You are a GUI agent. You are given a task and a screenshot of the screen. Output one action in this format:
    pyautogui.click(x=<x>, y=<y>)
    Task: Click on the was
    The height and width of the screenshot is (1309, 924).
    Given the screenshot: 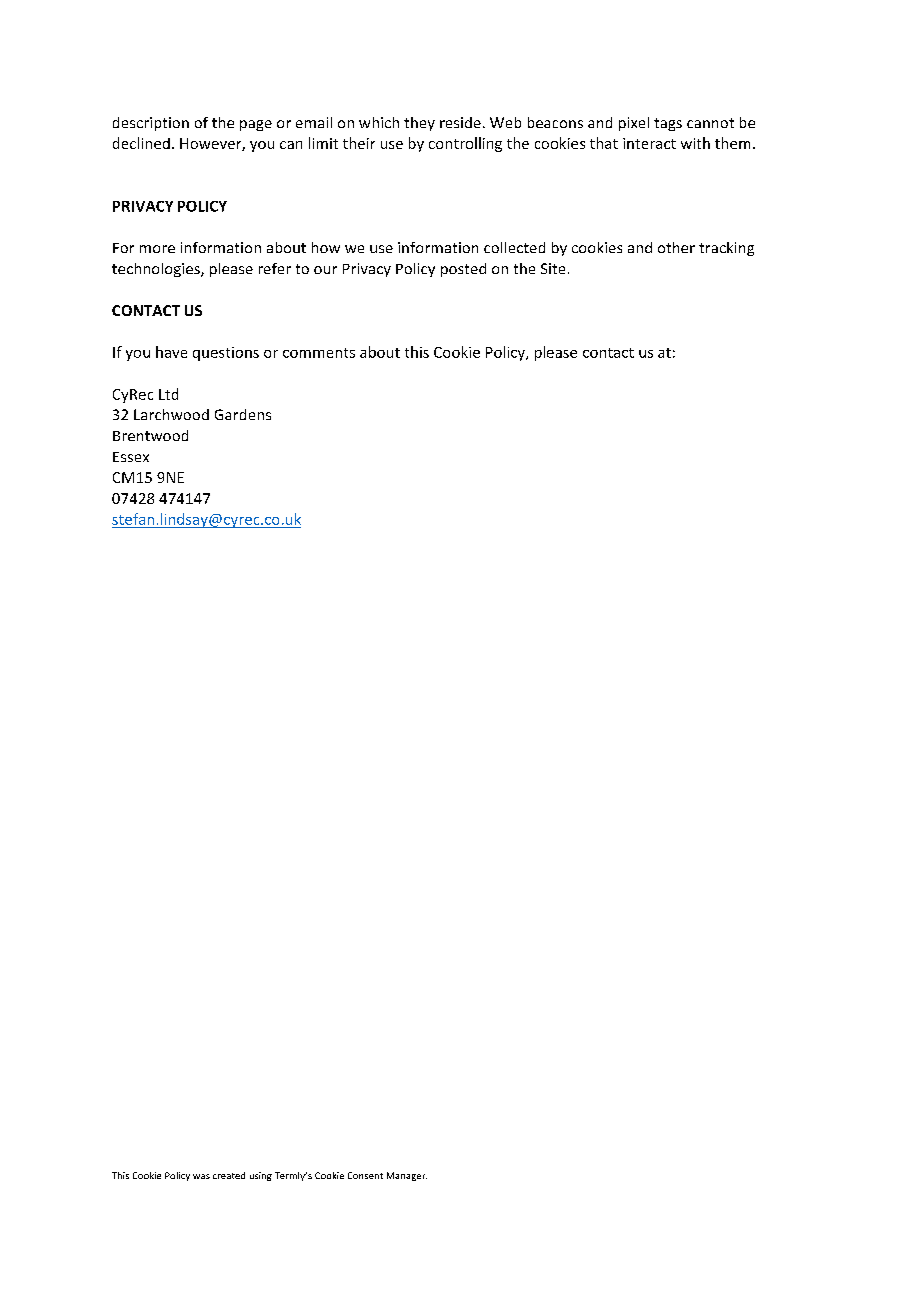 What is the action you would take?
    pyautogui.click(x=201, y=1176)
